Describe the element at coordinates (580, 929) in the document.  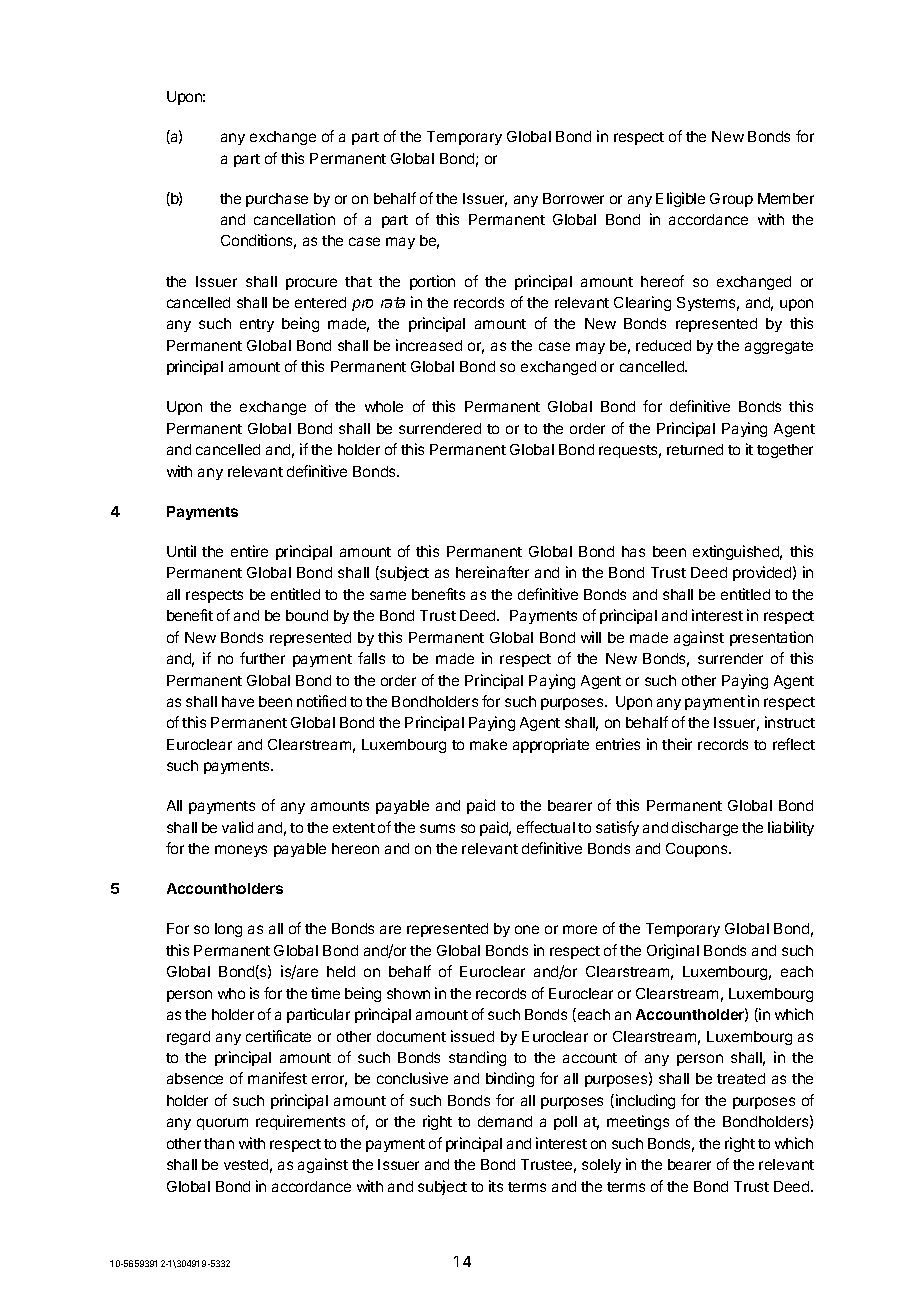
I see `more` at that location.
